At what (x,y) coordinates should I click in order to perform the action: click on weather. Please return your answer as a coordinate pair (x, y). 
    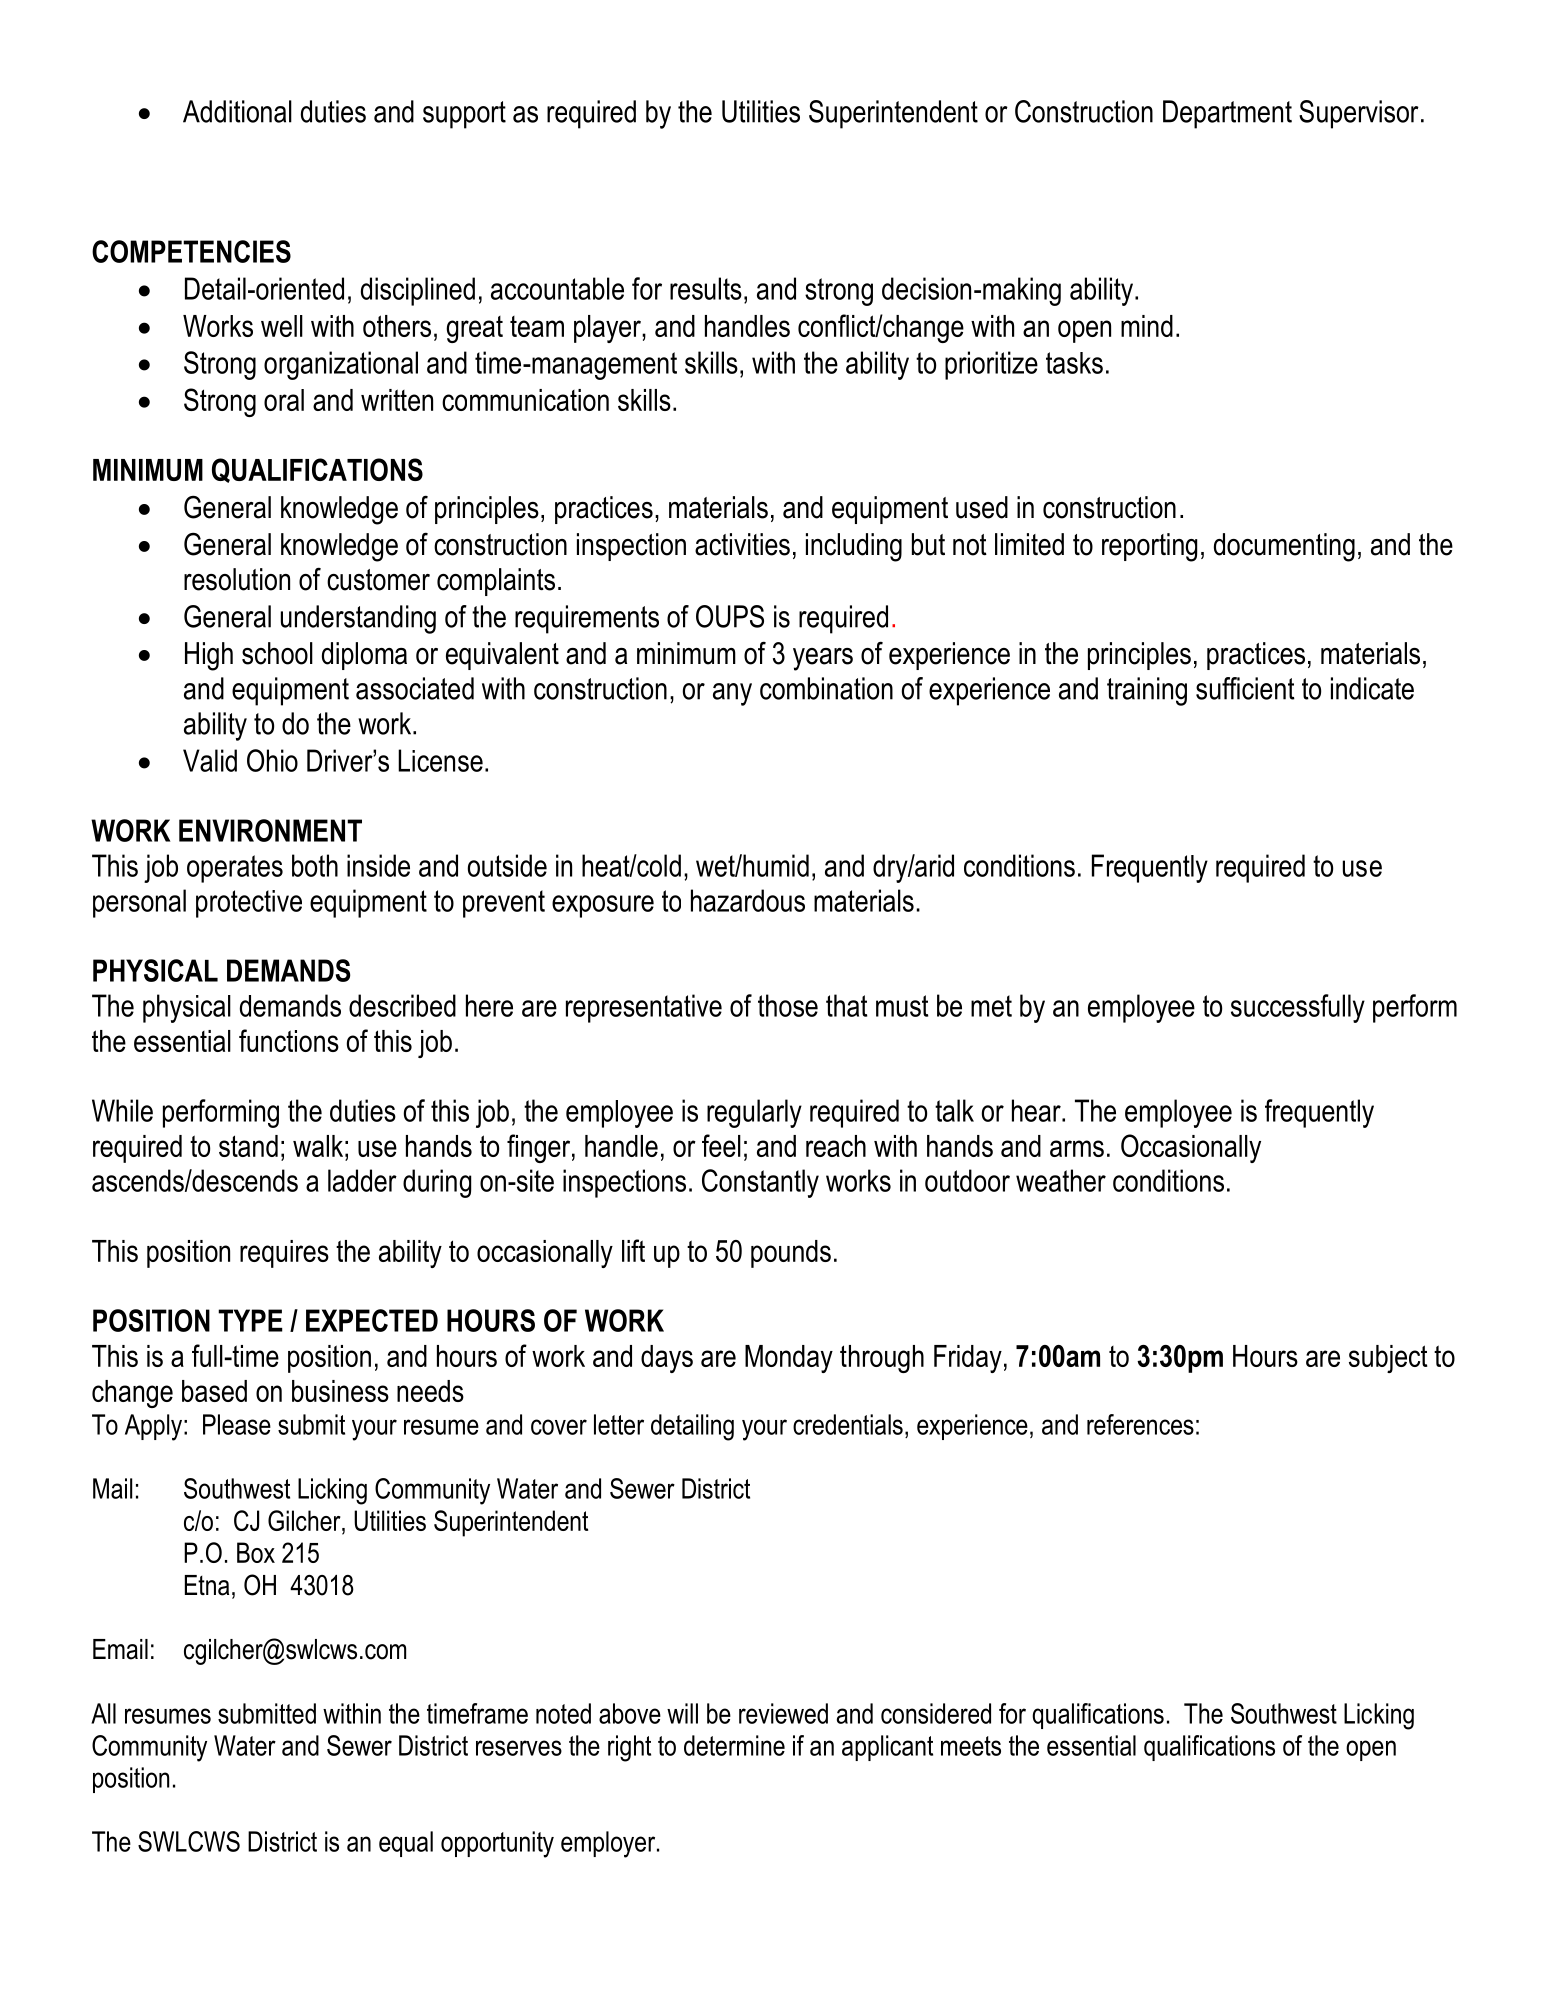
    Looking at the image, I should click on (1061, 1180).
